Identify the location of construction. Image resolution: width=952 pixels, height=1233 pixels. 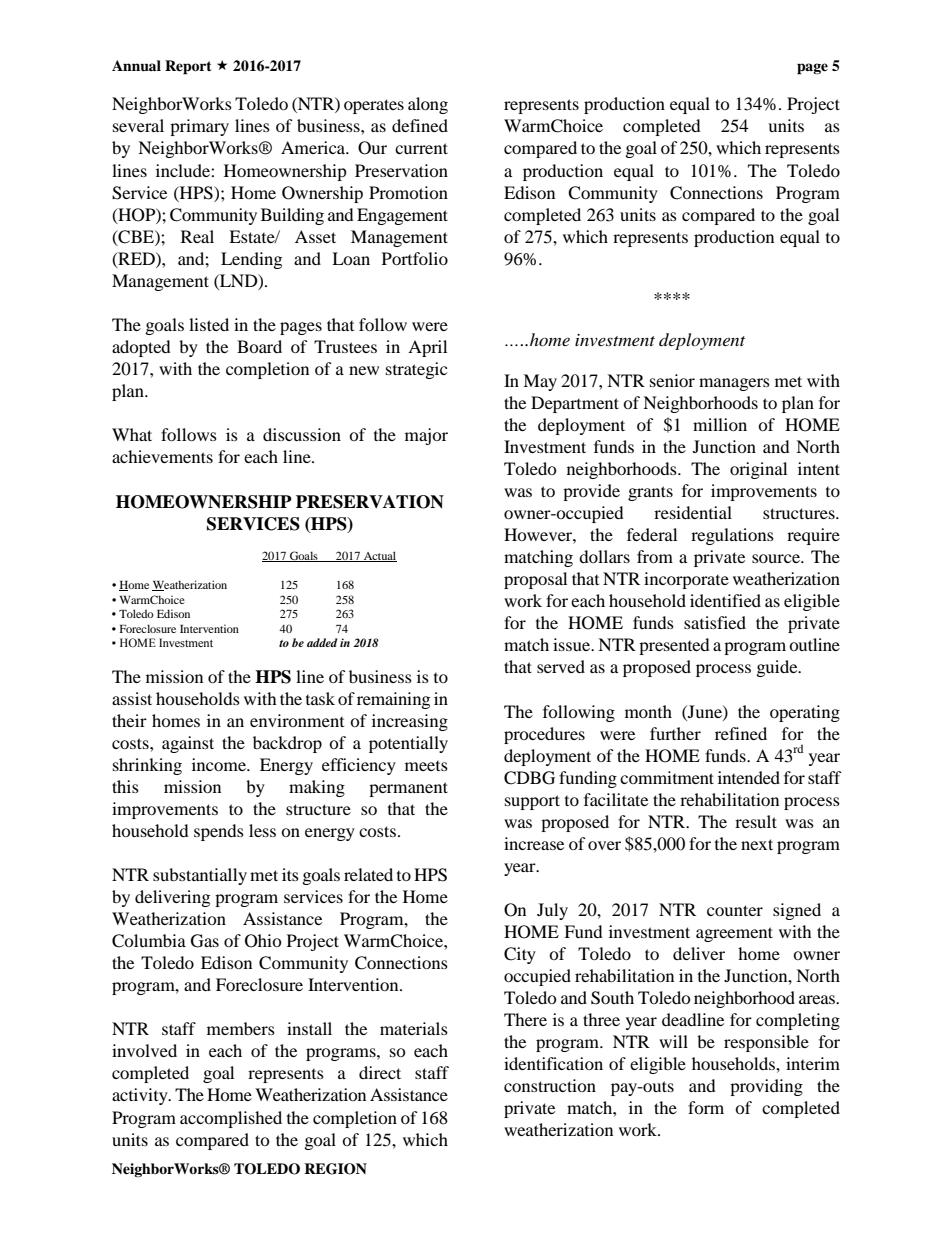
(550, 1085).
